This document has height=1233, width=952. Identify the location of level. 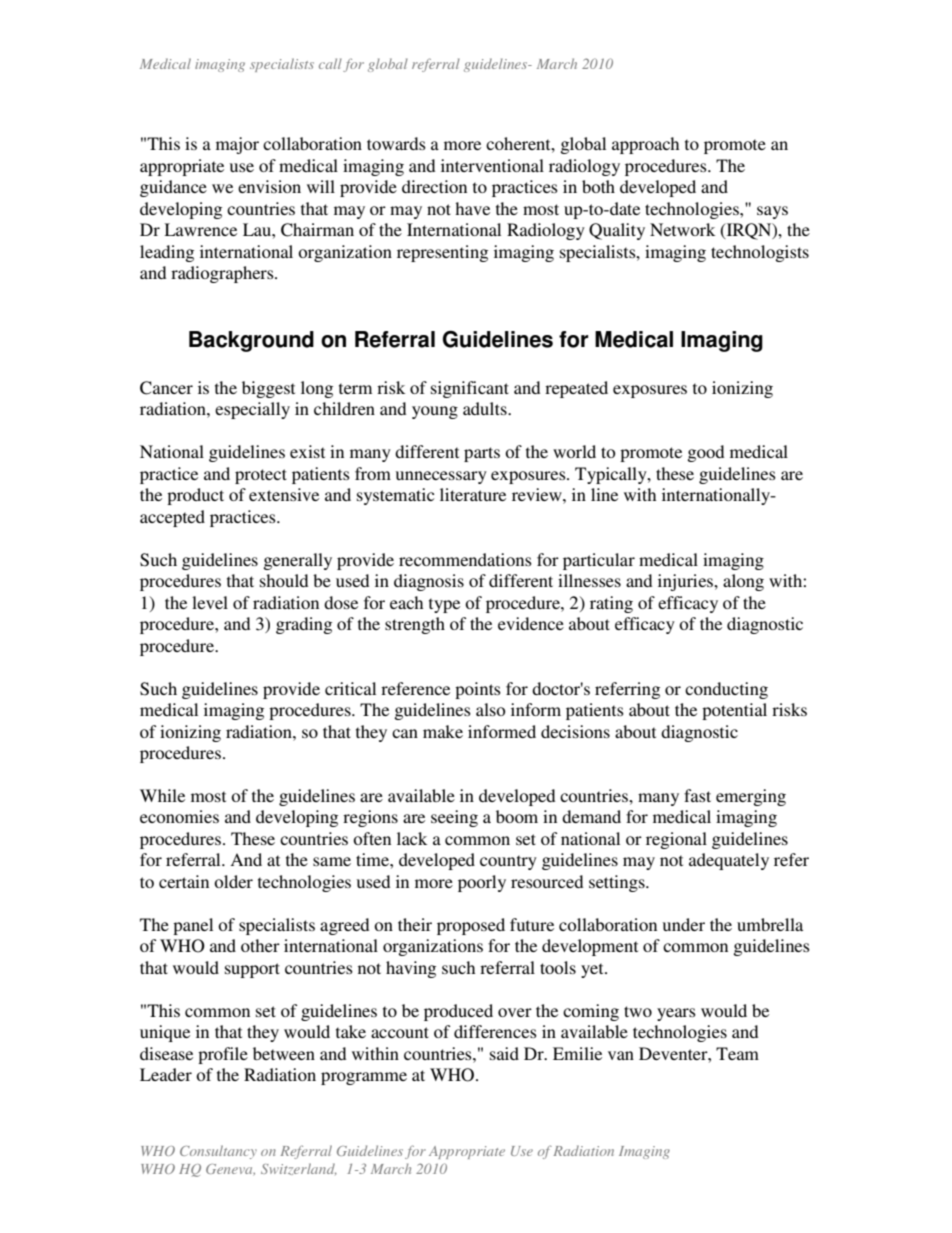
(210, 602).
